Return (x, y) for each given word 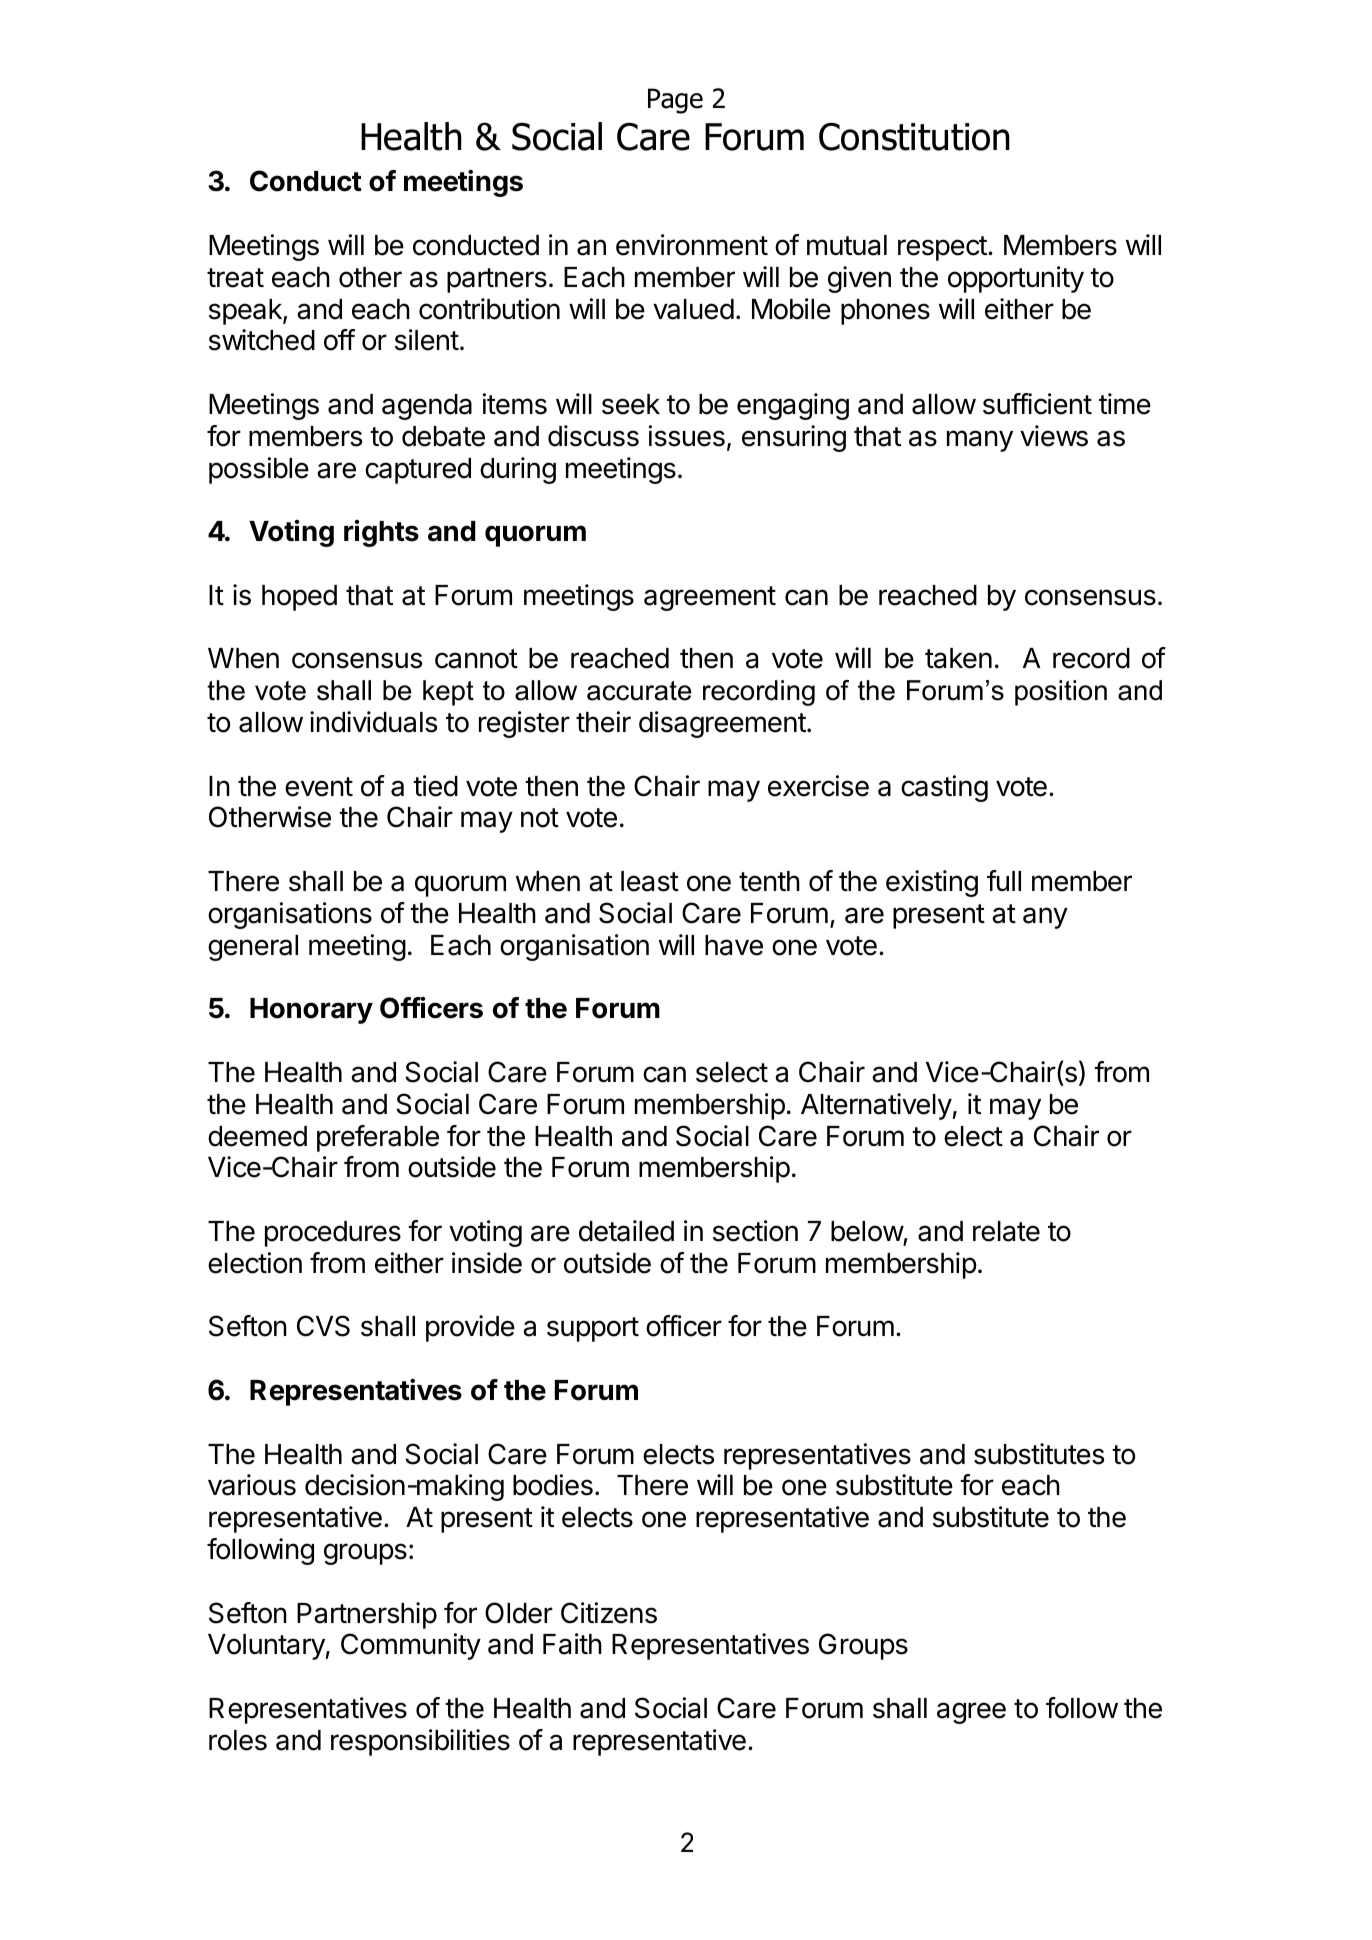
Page (675, 101)
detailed (626, 1231)
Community (411, 1646)
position (1061, 693)
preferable (378, 1138)
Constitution (914, 137)
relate (1006, 1231)
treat (235, 278)
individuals (373, 722)
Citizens (609, 1613)
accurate (639, 691)
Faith (572, 1644)
